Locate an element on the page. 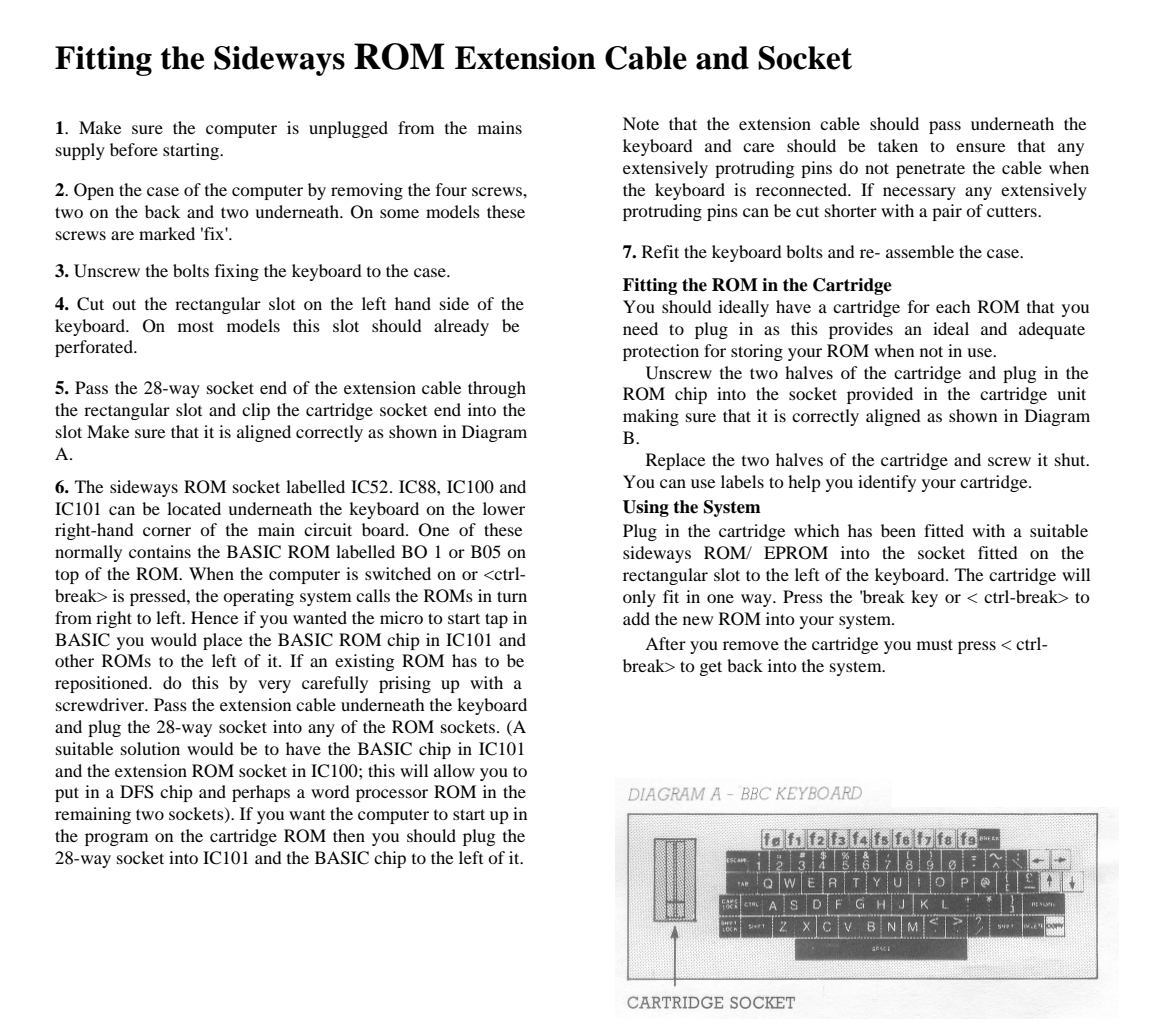 This page has height=1036, width=1153. operating is located at coordinates (258, 597).
